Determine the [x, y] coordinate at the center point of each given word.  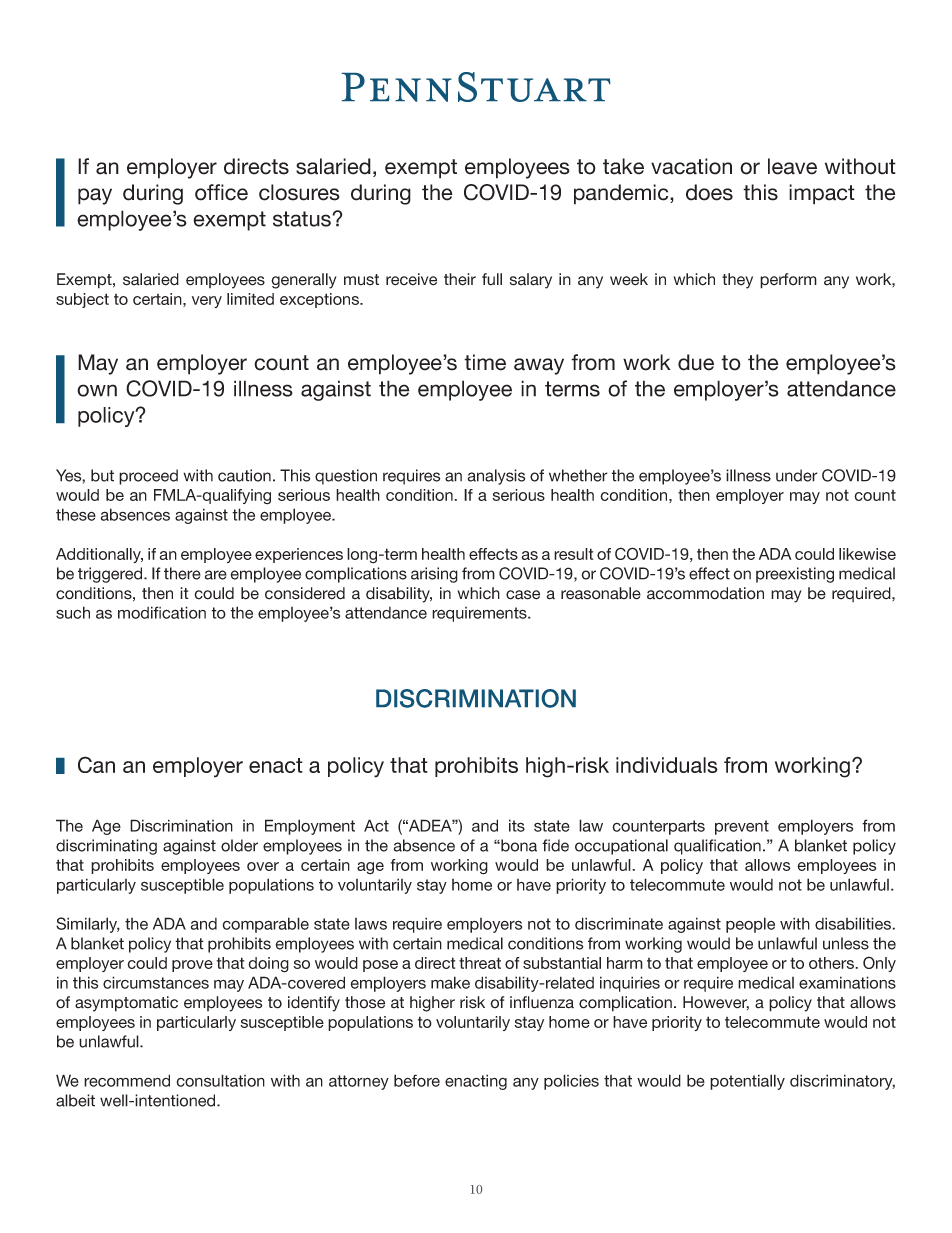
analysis [496, 477]
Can [96, 764]
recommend [127, 1080]
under [797, 475]
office [221, 192]
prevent [742, 827]
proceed [148, 477]
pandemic [622, 194]
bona [518, 845]
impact [822, 194]
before [417, 1080]
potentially [747, 1082]
